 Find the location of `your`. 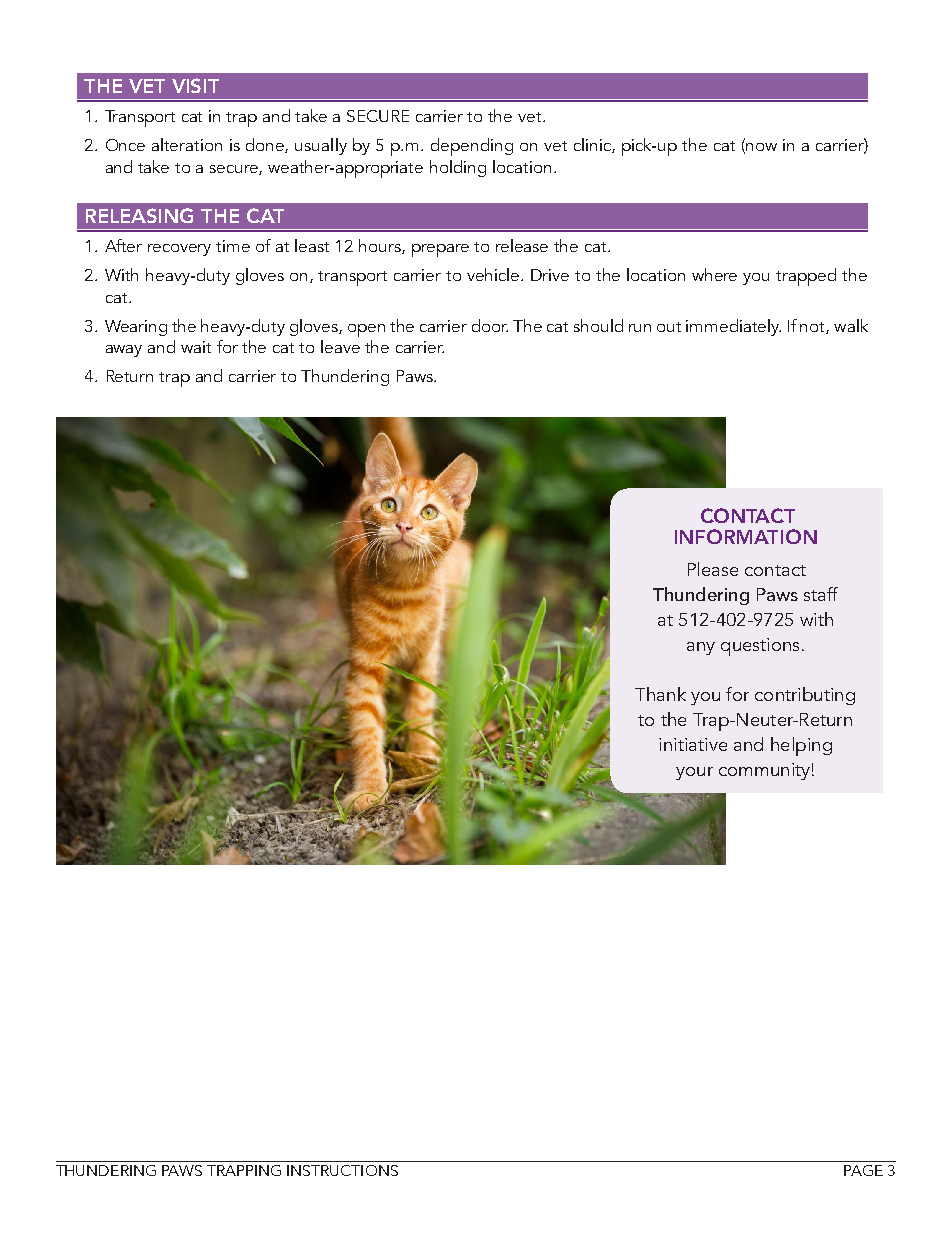

your is located at coordinates (694, 773).
